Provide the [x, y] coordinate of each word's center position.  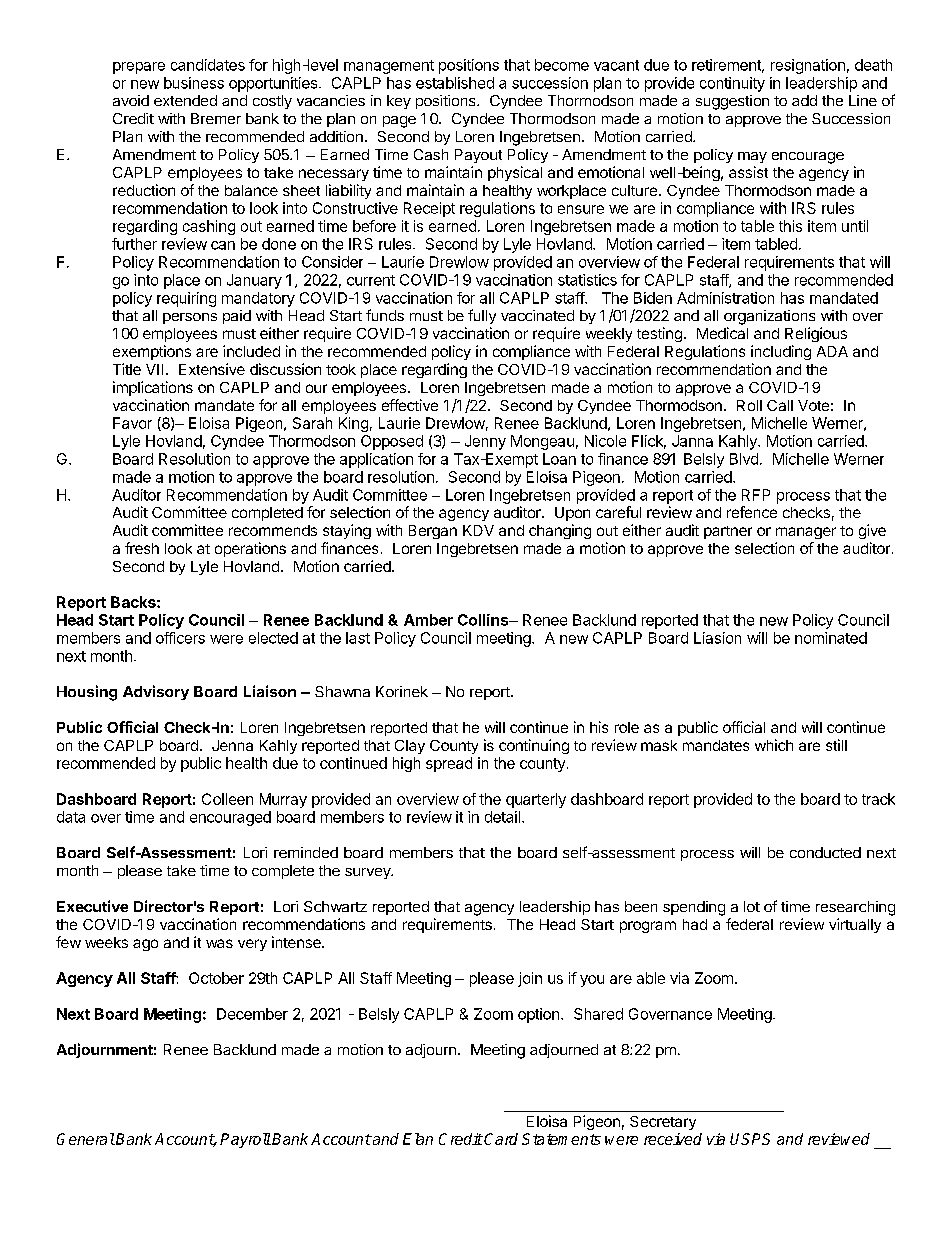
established [455, 83]
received [673, 1139]
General [86, 1139]
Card [501, 1139]
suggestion [732, 102]
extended [185, 100]
